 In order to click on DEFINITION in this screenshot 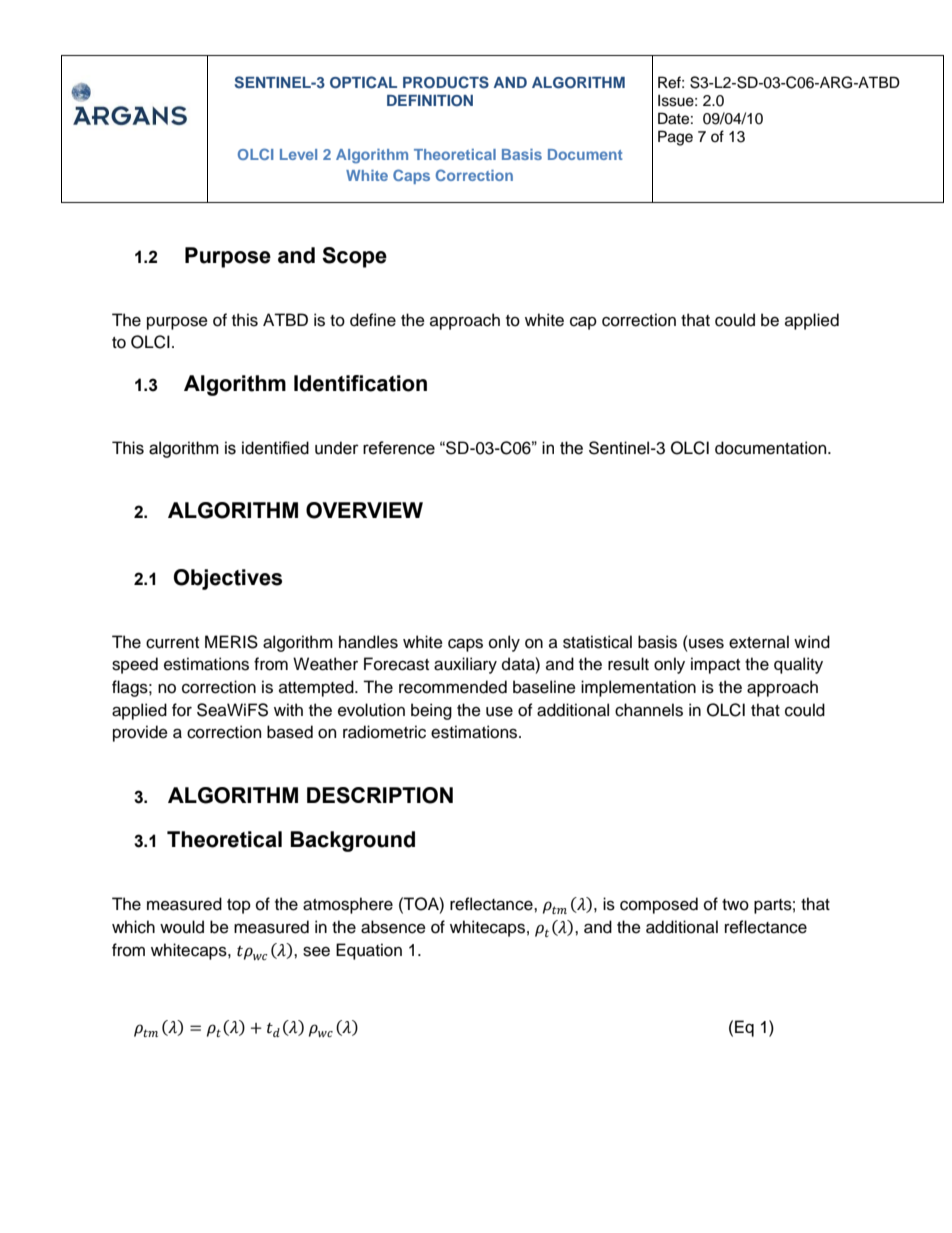, I will do `click(430, 101)`.
